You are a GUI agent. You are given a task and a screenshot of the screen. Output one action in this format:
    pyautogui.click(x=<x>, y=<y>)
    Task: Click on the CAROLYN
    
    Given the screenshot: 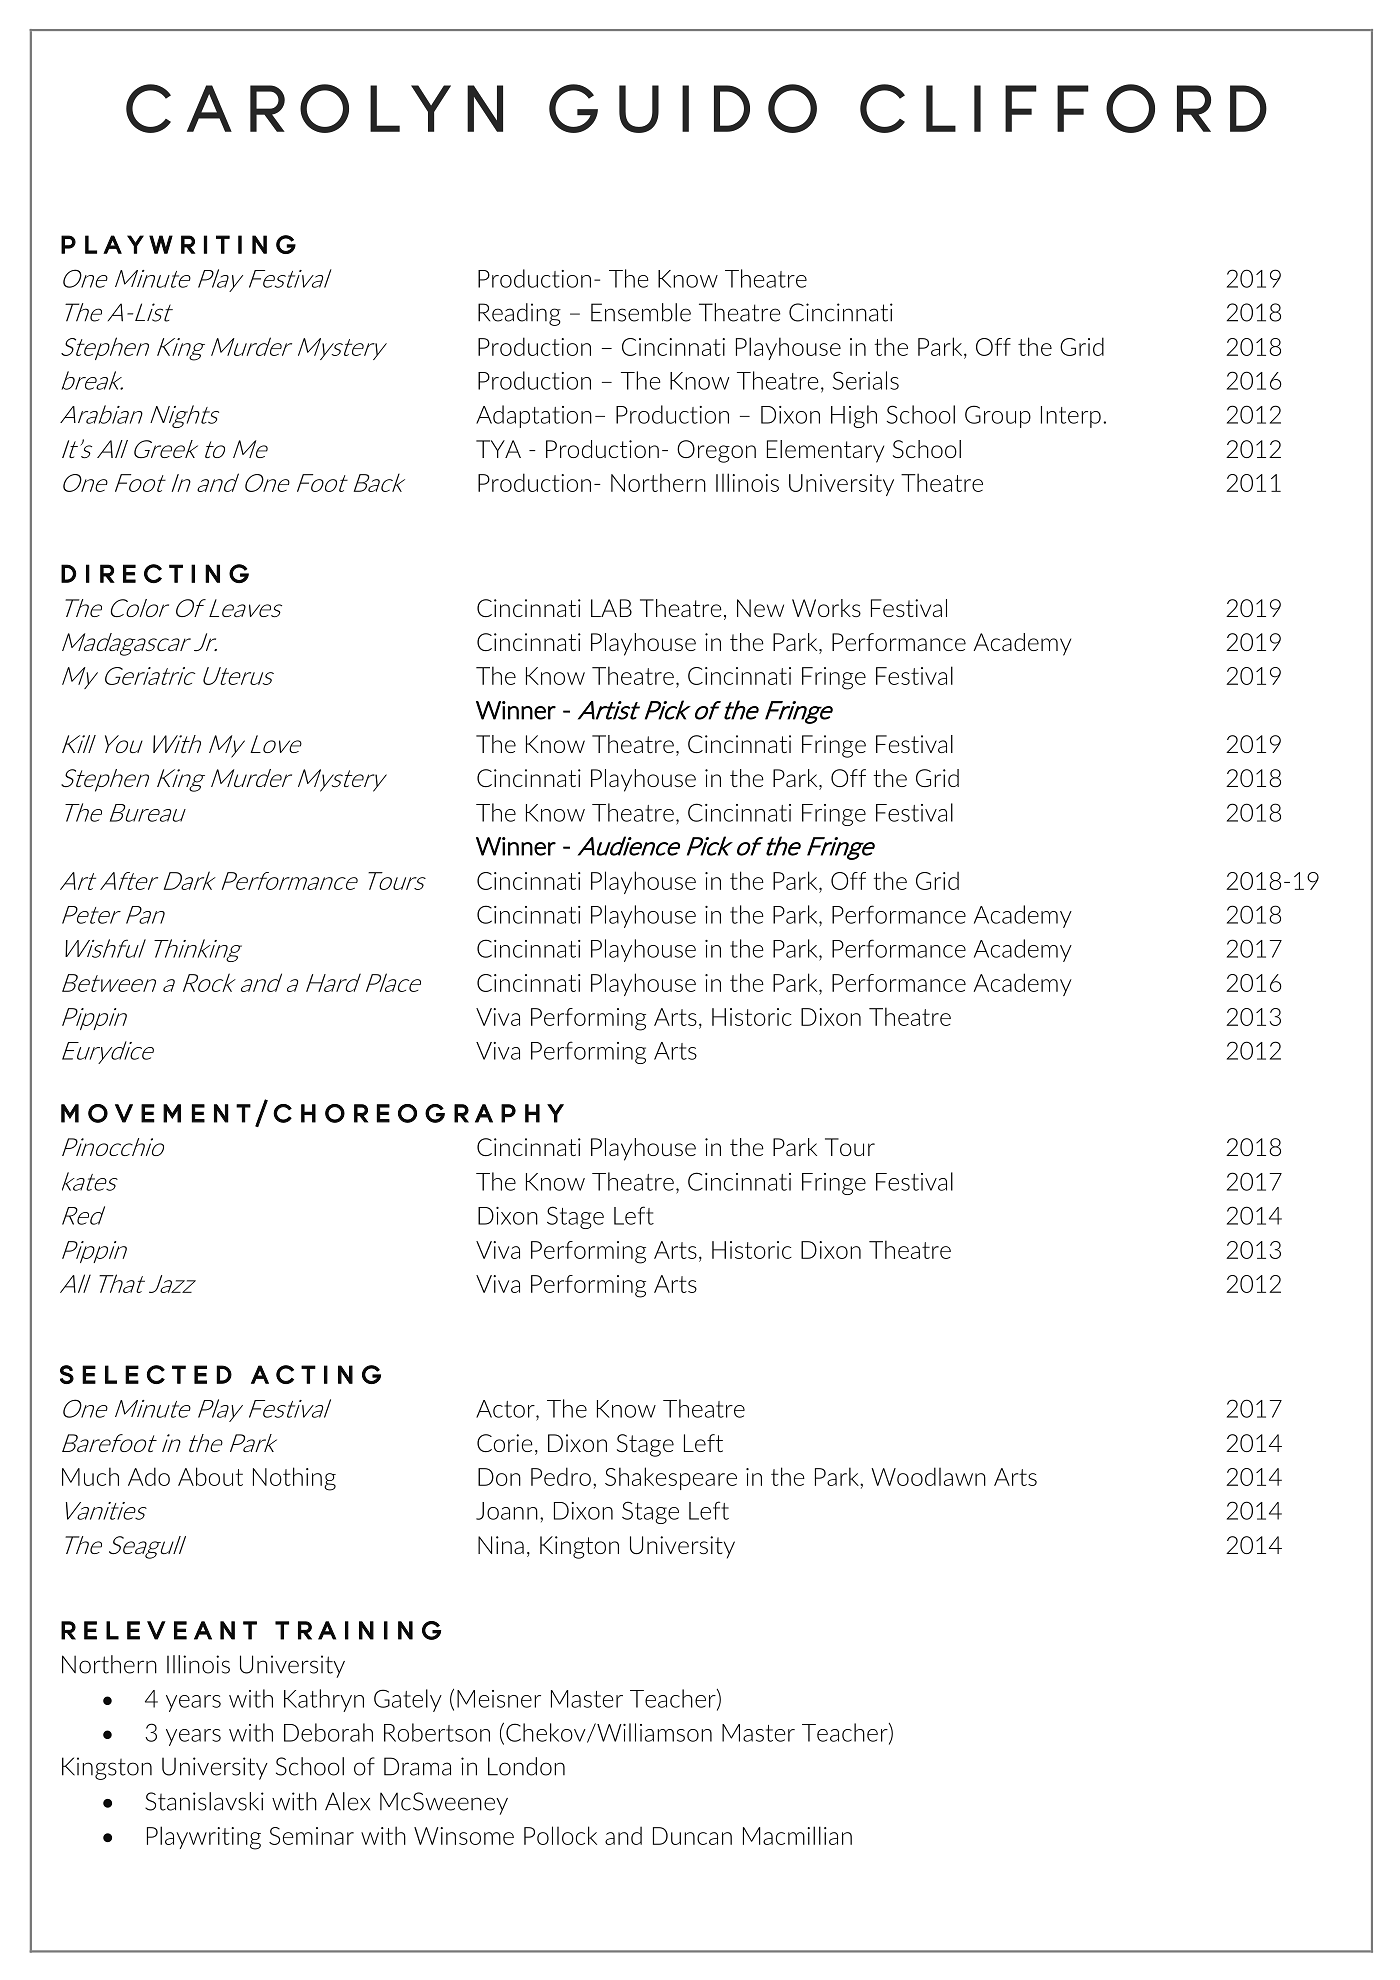 What is the action you would take?
    pyautogui.click(x=314, y=108)
